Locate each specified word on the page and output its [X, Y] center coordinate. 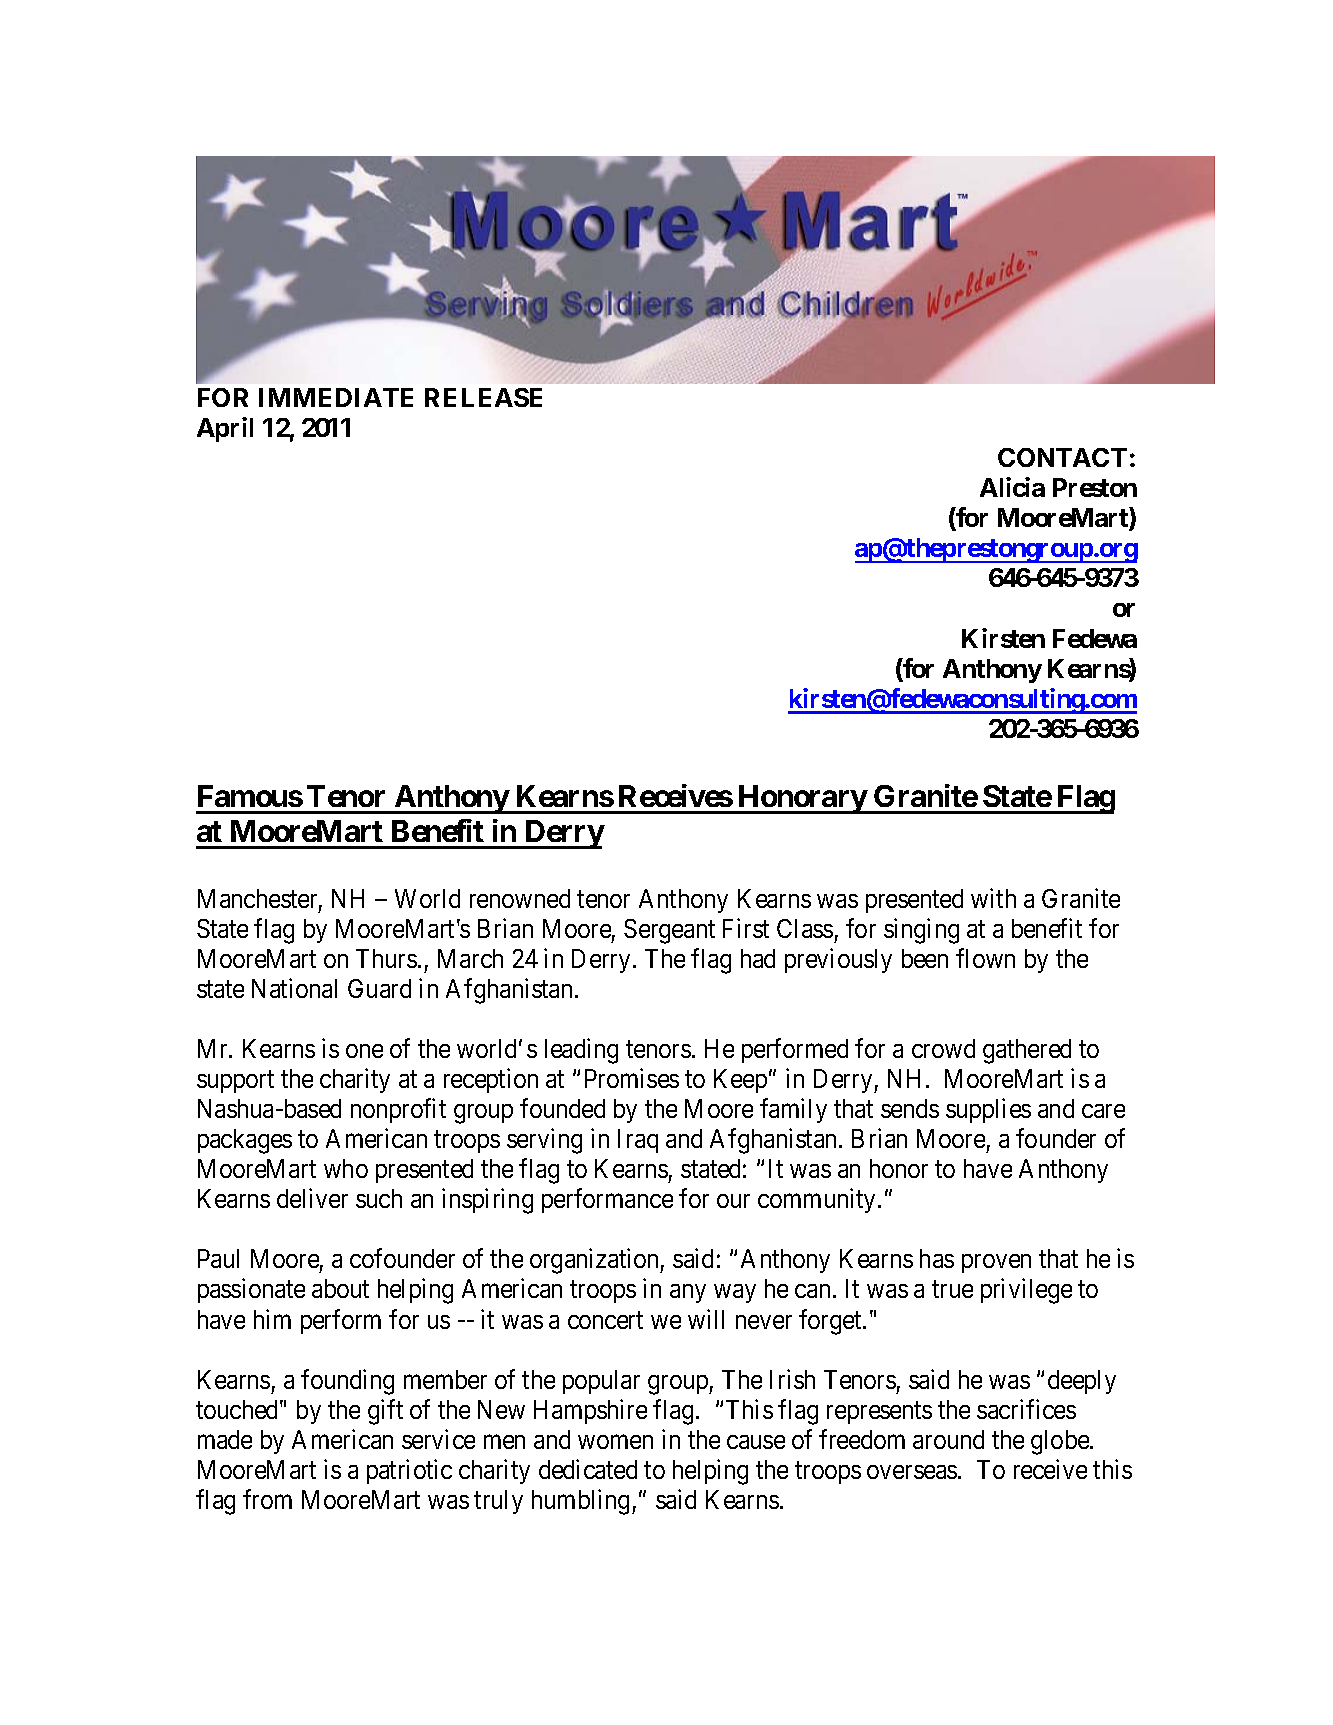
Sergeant [669, 931]
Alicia [1012, 487]
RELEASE [483, 397]
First [746, 928]
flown [985, 958]
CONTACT [1062, 457]
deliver [312, 1198]
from [267, 1499]
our [733, 1201]
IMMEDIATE [336, 397]
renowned [520, 898]
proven [996, 1263]
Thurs [386, 958]
